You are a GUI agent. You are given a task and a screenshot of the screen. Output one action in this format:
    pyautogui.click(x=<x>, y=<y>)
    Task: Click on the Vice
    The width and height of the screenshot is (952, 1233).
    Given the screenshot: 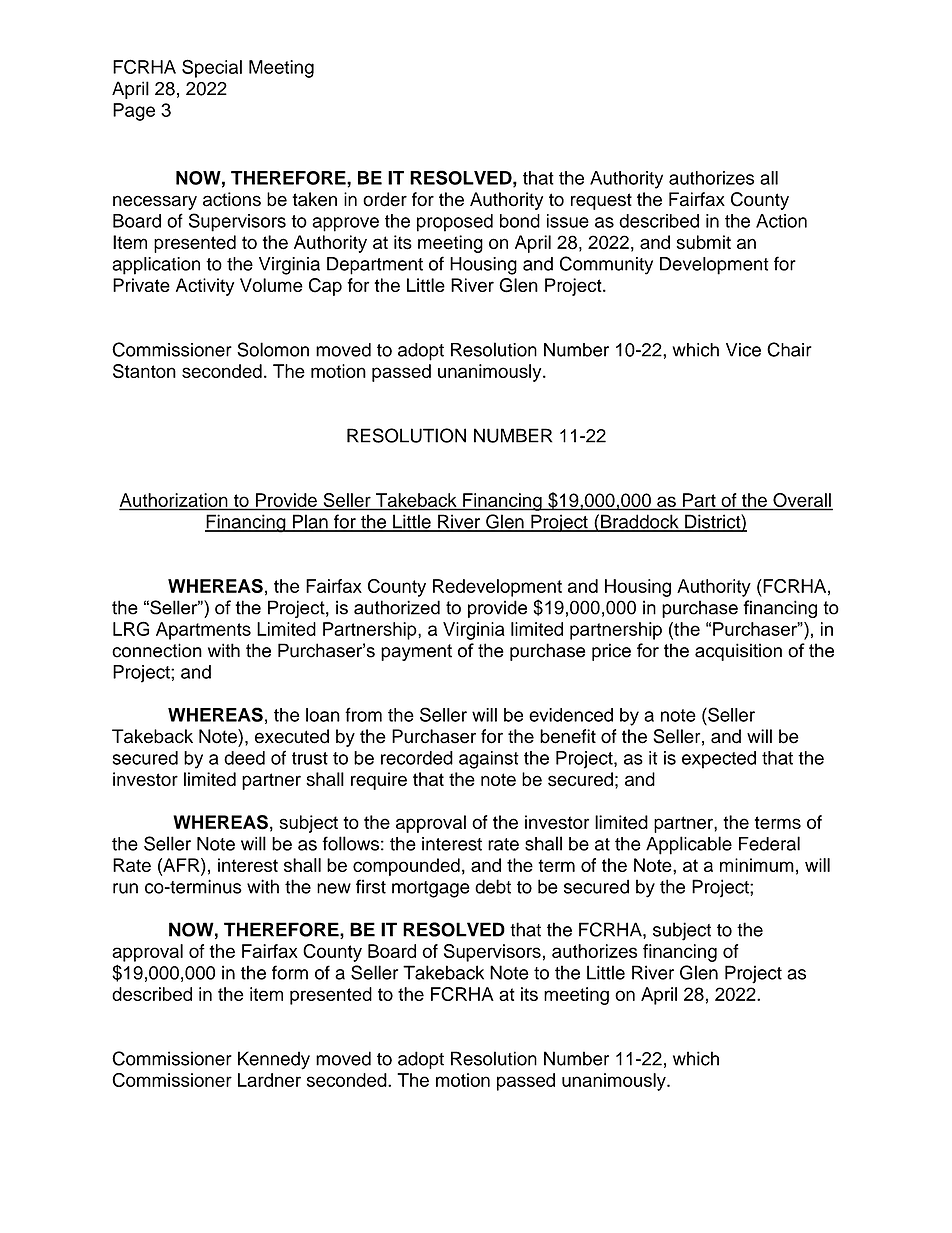 What is the action you would take?
    pyautogui.click(x=743, y=350)
